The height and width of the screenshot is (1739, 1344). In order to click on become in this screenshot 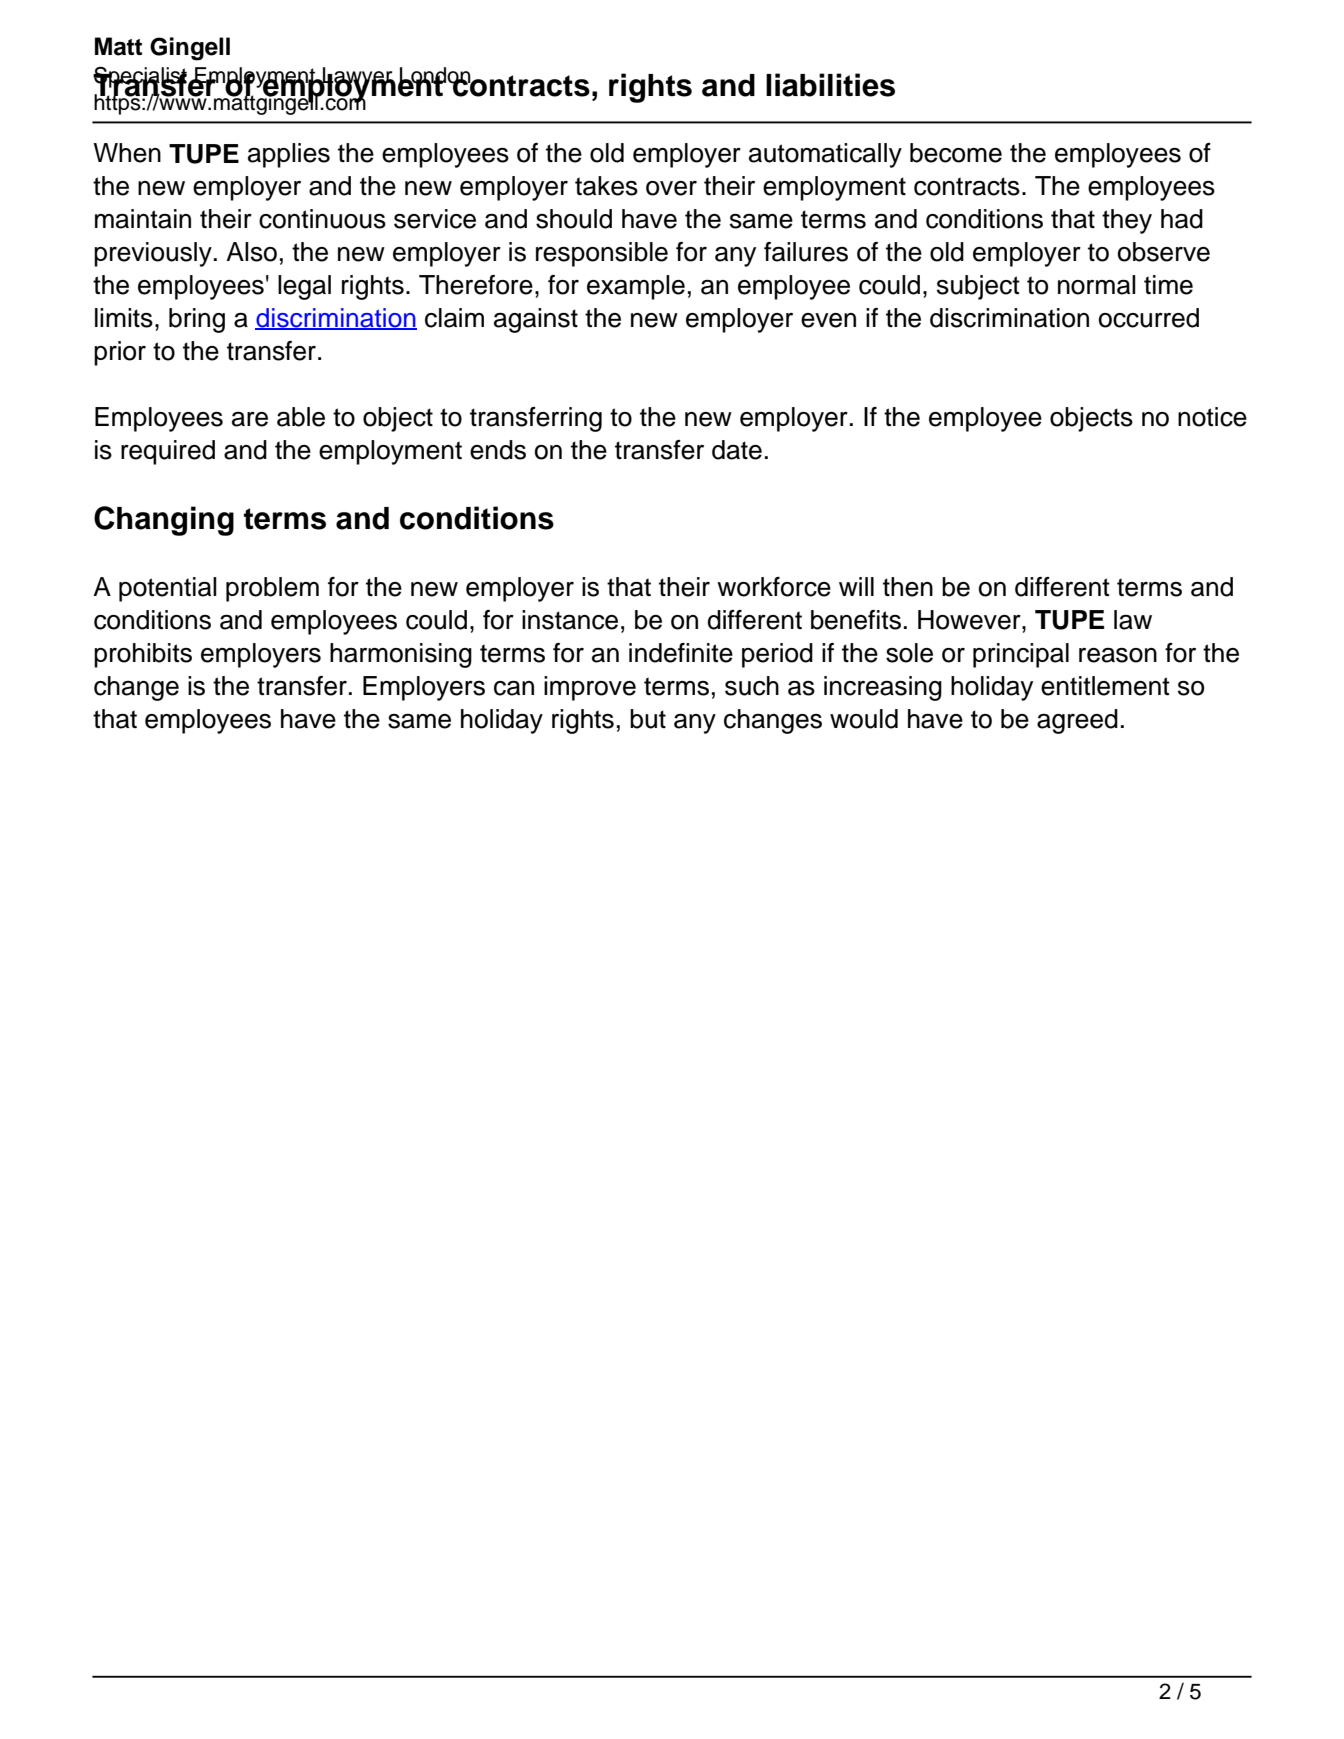, I will do `click(956, 153)`.
